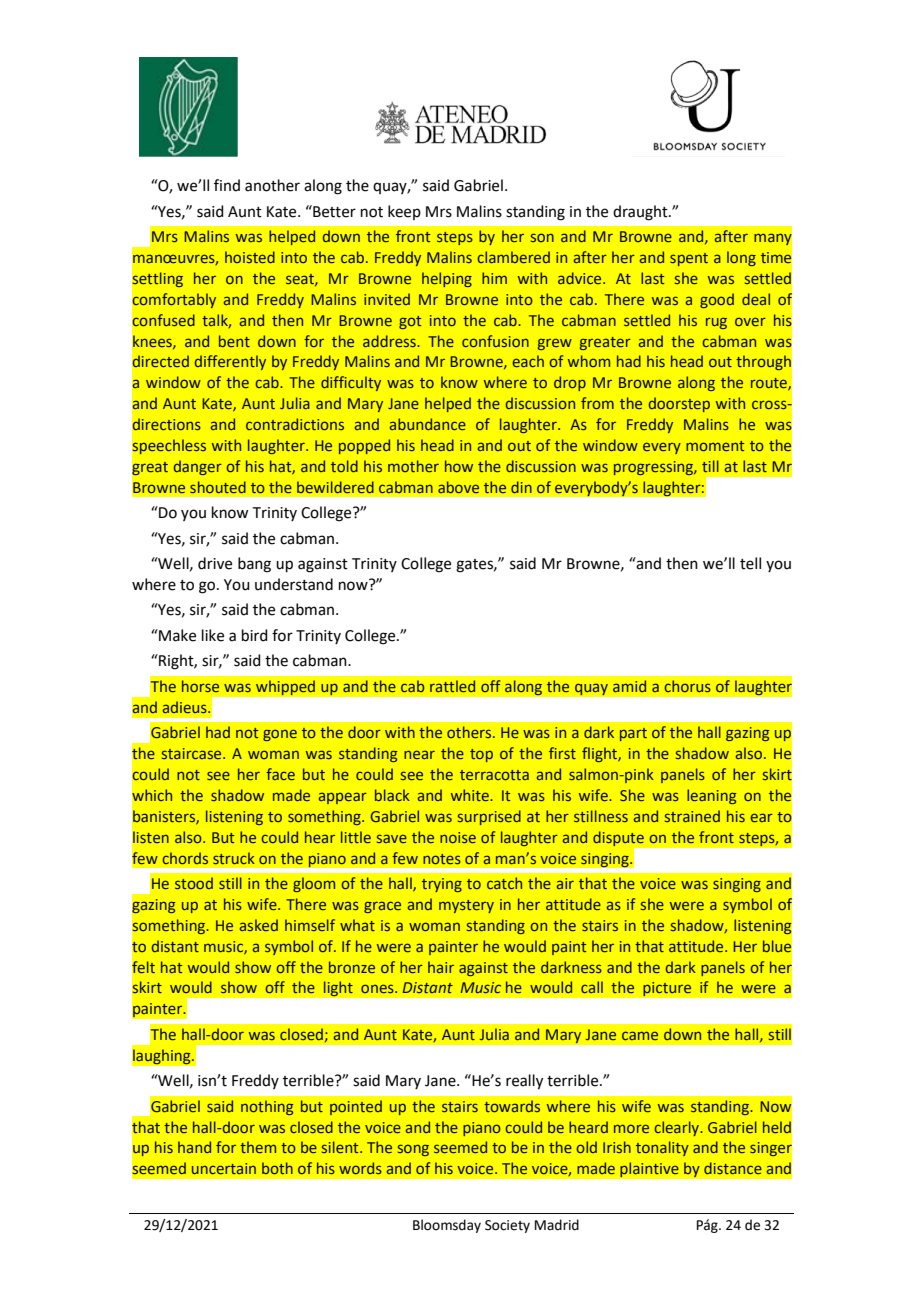  What do you see at coordinates (715, 446) in the screenshot?
I see `moment` at bounding box center [715, 446].
